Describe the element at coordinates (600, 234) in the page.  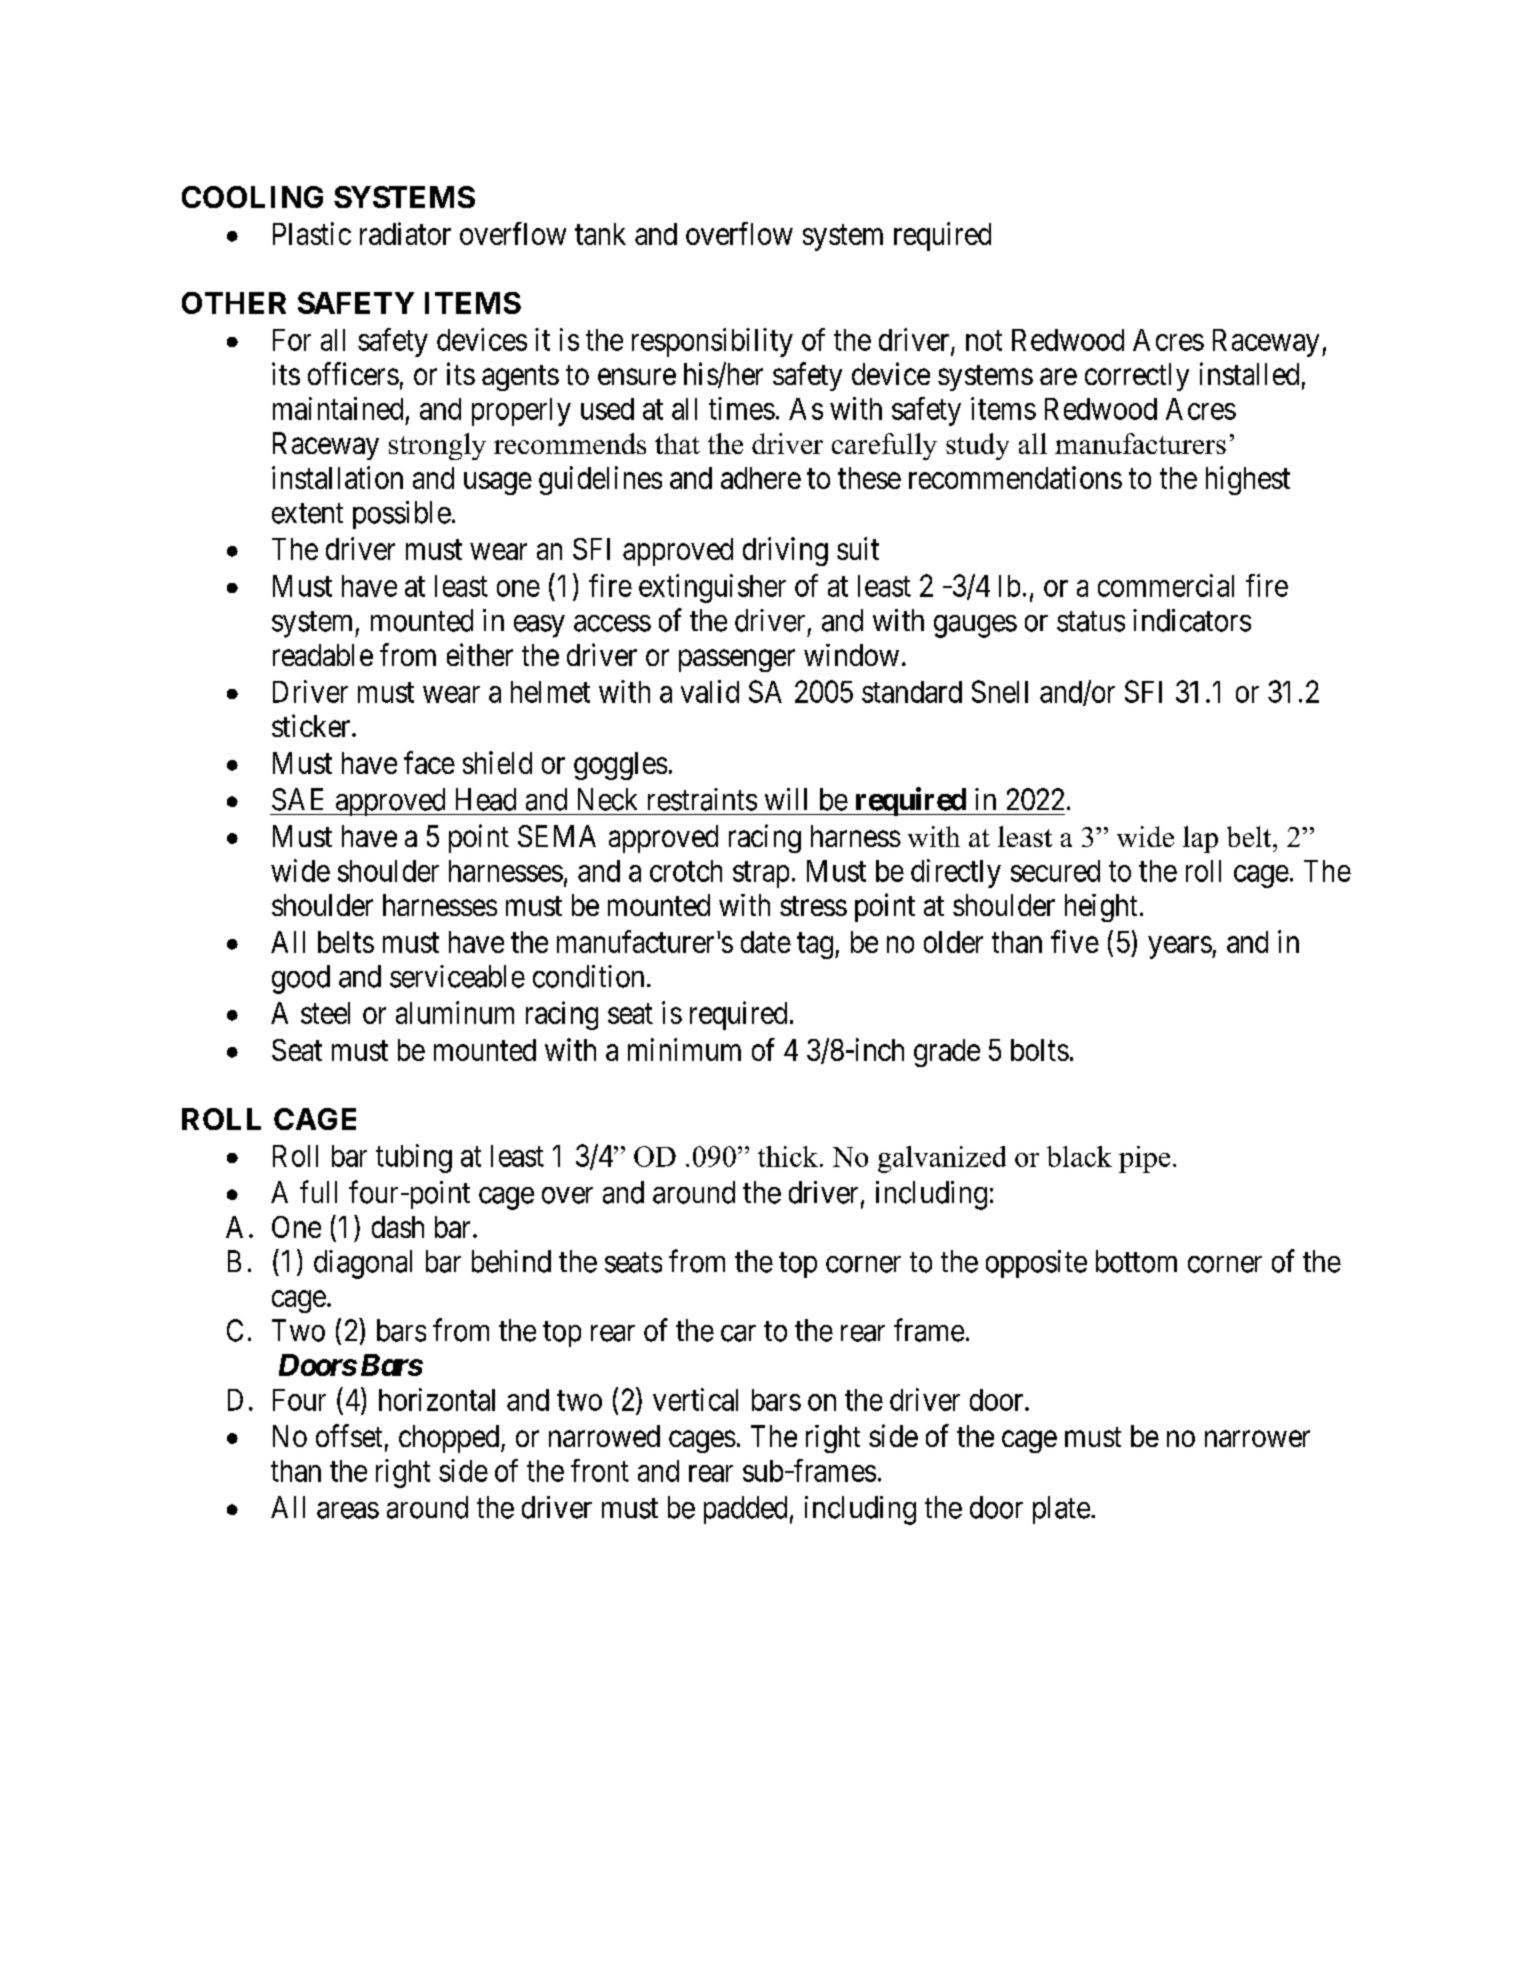
I see `tank` at that location.
